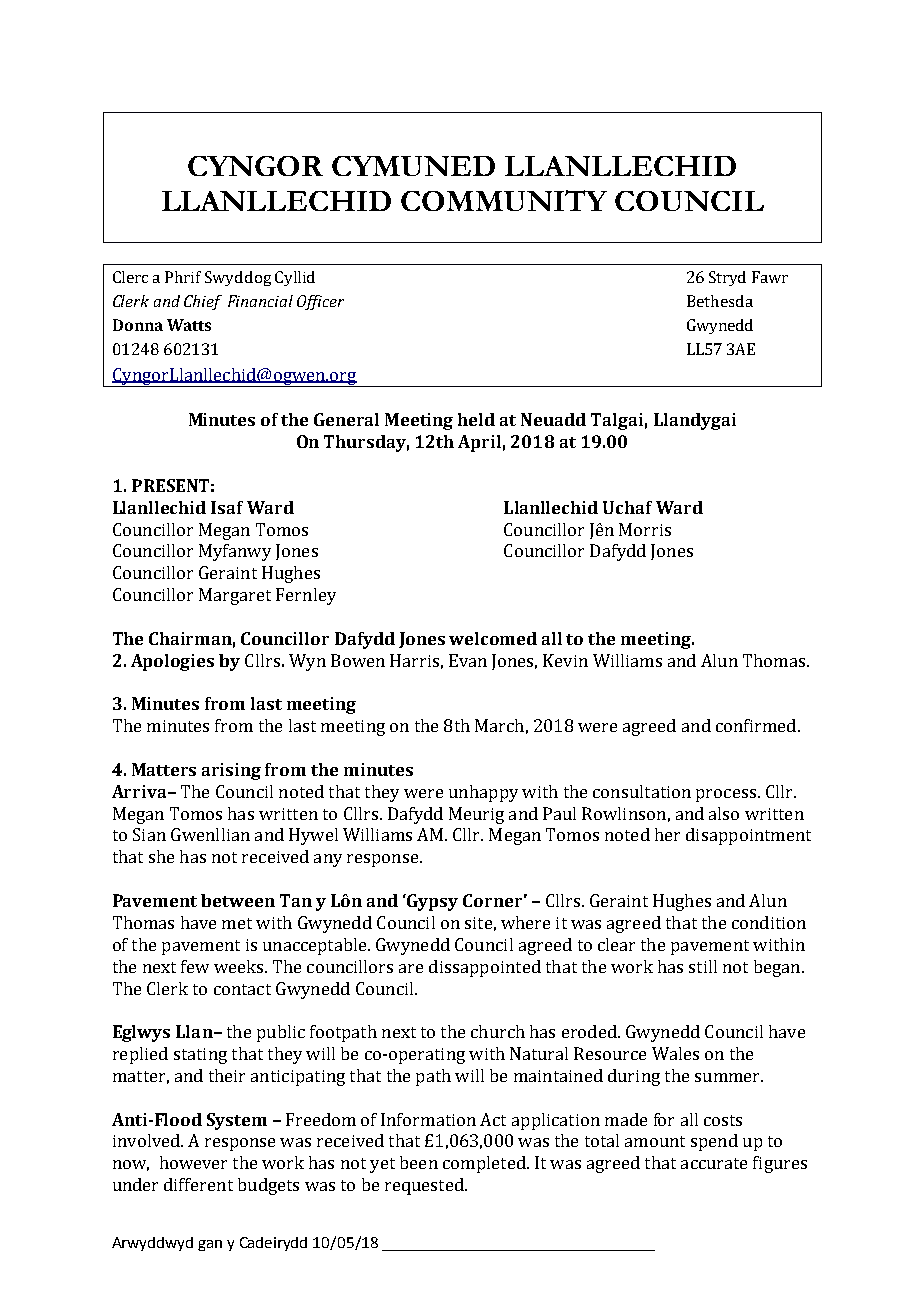 The width and height of the screenshot is (924, 1308). Describe the element at coordinates (468, 660) in the screenshot. I see `Evan` at that location.
